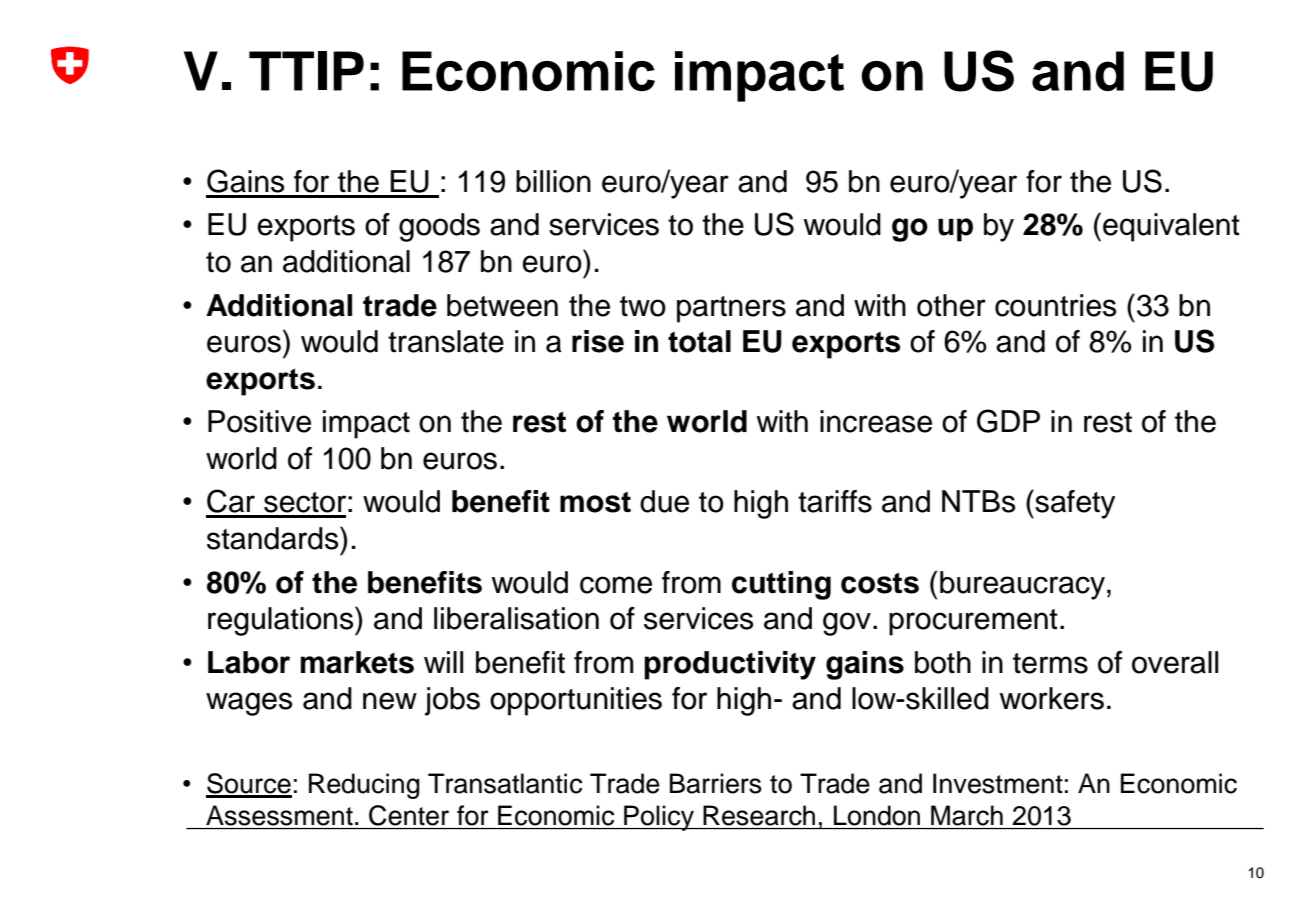 This screenshot has width=1316, height=911. I want to click on Reducing, so click(364, 786).
